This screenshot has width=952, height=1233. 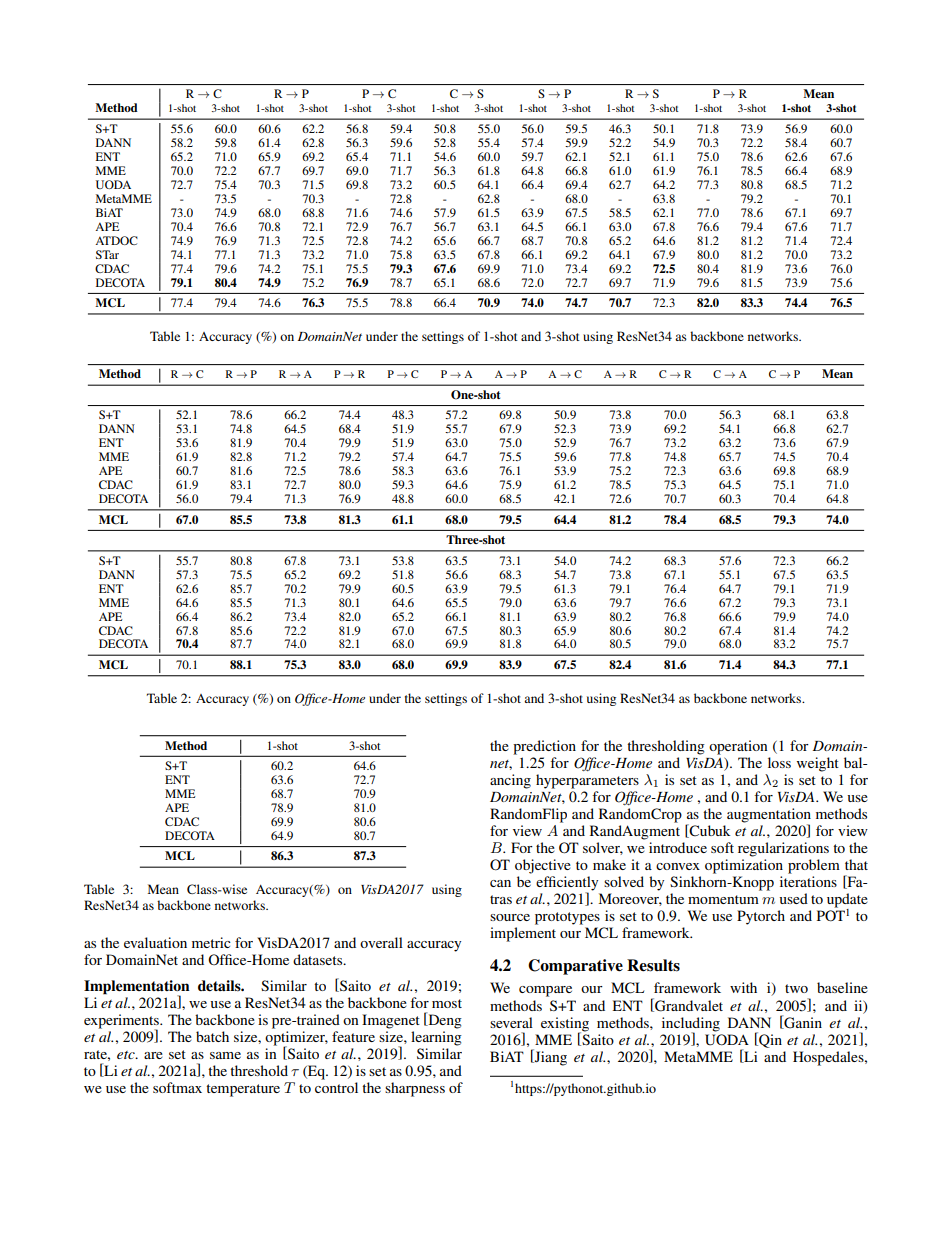 I want to click on solver, so click(x=603, y=848).
